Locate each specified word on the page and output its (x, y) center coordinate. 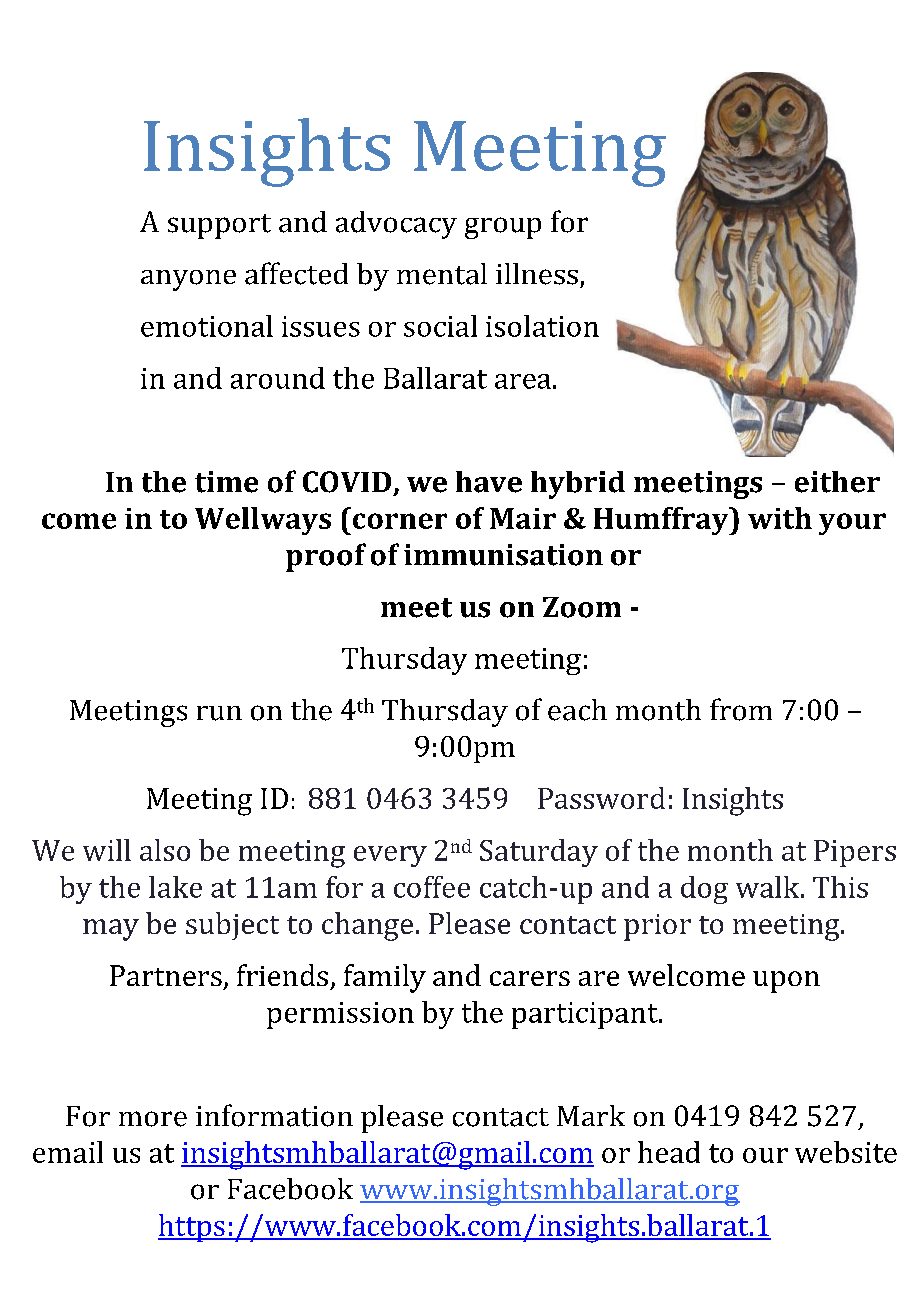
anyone (188, 280)
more (153, 1119)
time (226, 482)
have (489, 482)
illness (537, 274)
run (219, 713)
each (577, 710)
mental (442, 274)
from (741, 709)
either (837, 482)
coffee (432, 887)
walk (769, 887)
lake (175, 887)
